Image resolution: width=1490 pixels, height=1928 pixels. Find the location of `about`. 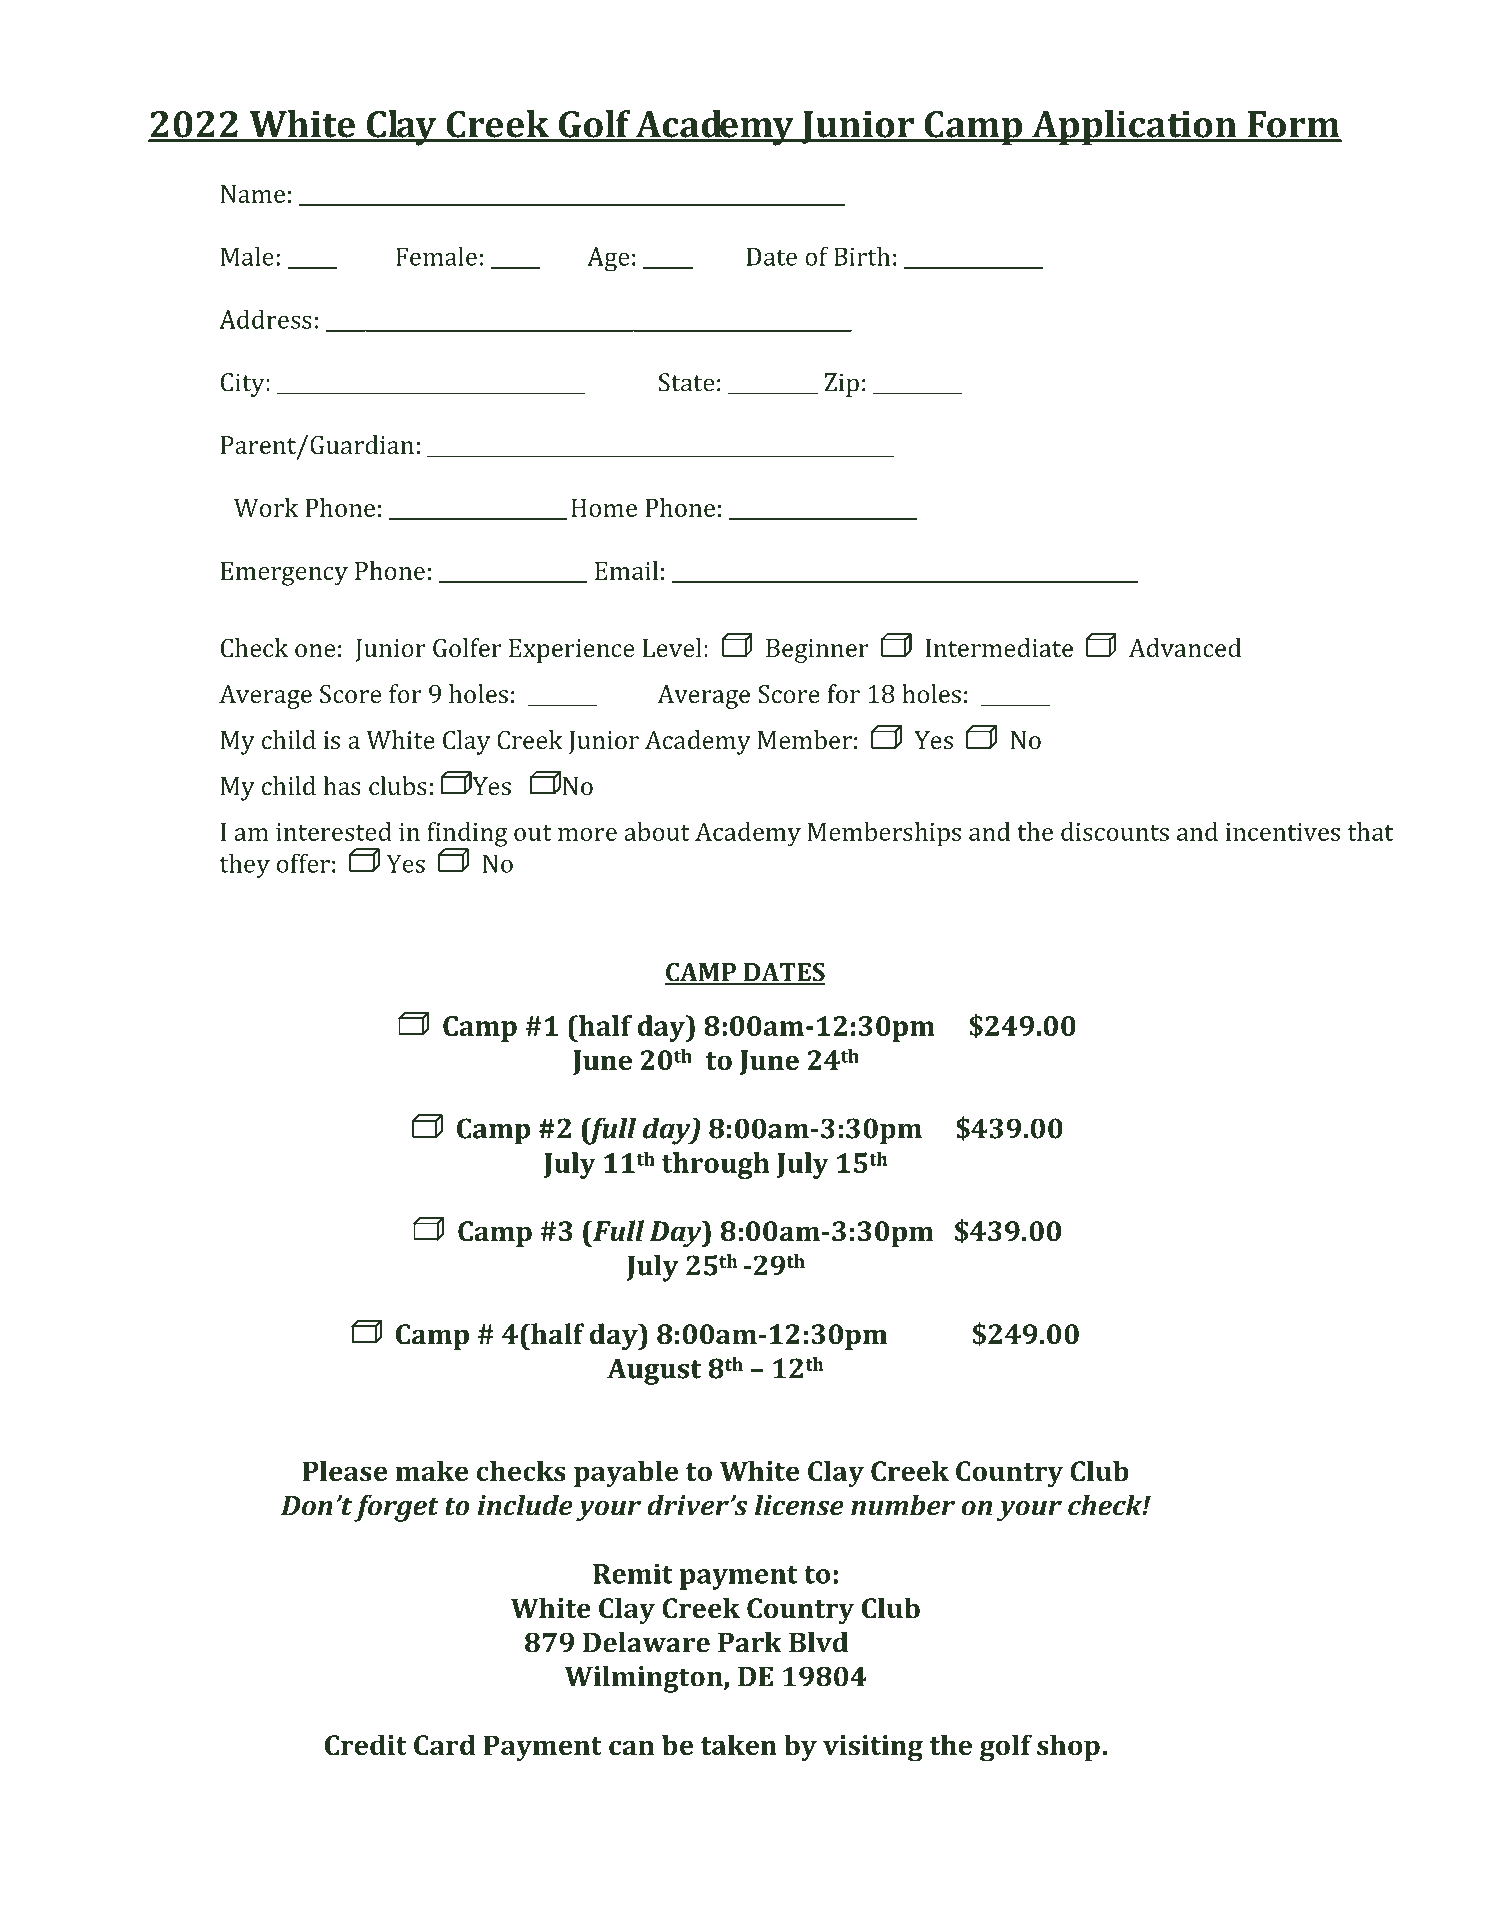

about is located at coordinates (657, 831).
